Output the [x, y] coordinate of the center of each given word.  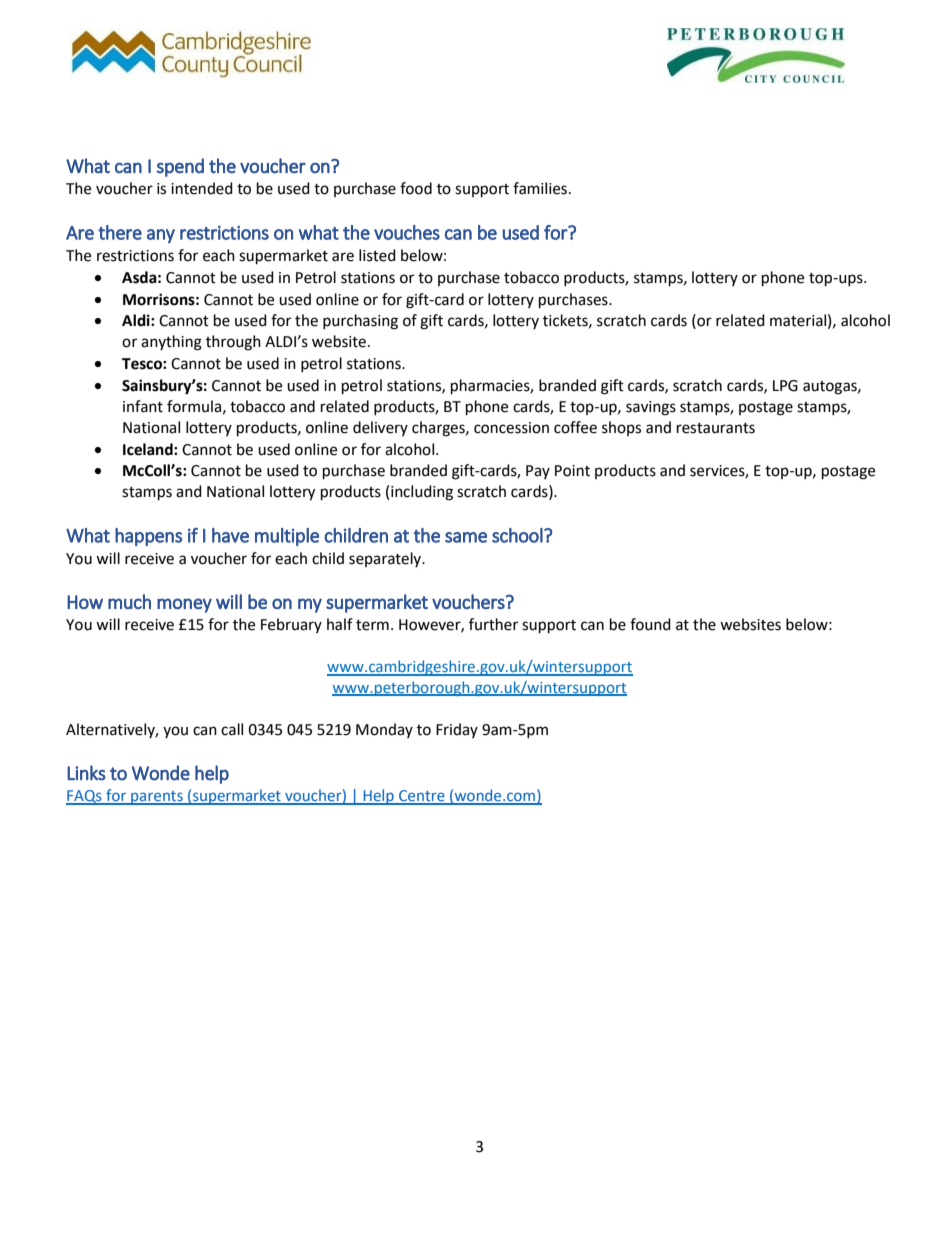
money [184, 605]
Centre [422, 797]
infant [143, 406]
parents [157, 798]
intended [202, 188]
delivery [380, 428]
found [650, 624]
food [416, 188]
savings [651, 408]
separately [386, 559]
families [540, 188]
